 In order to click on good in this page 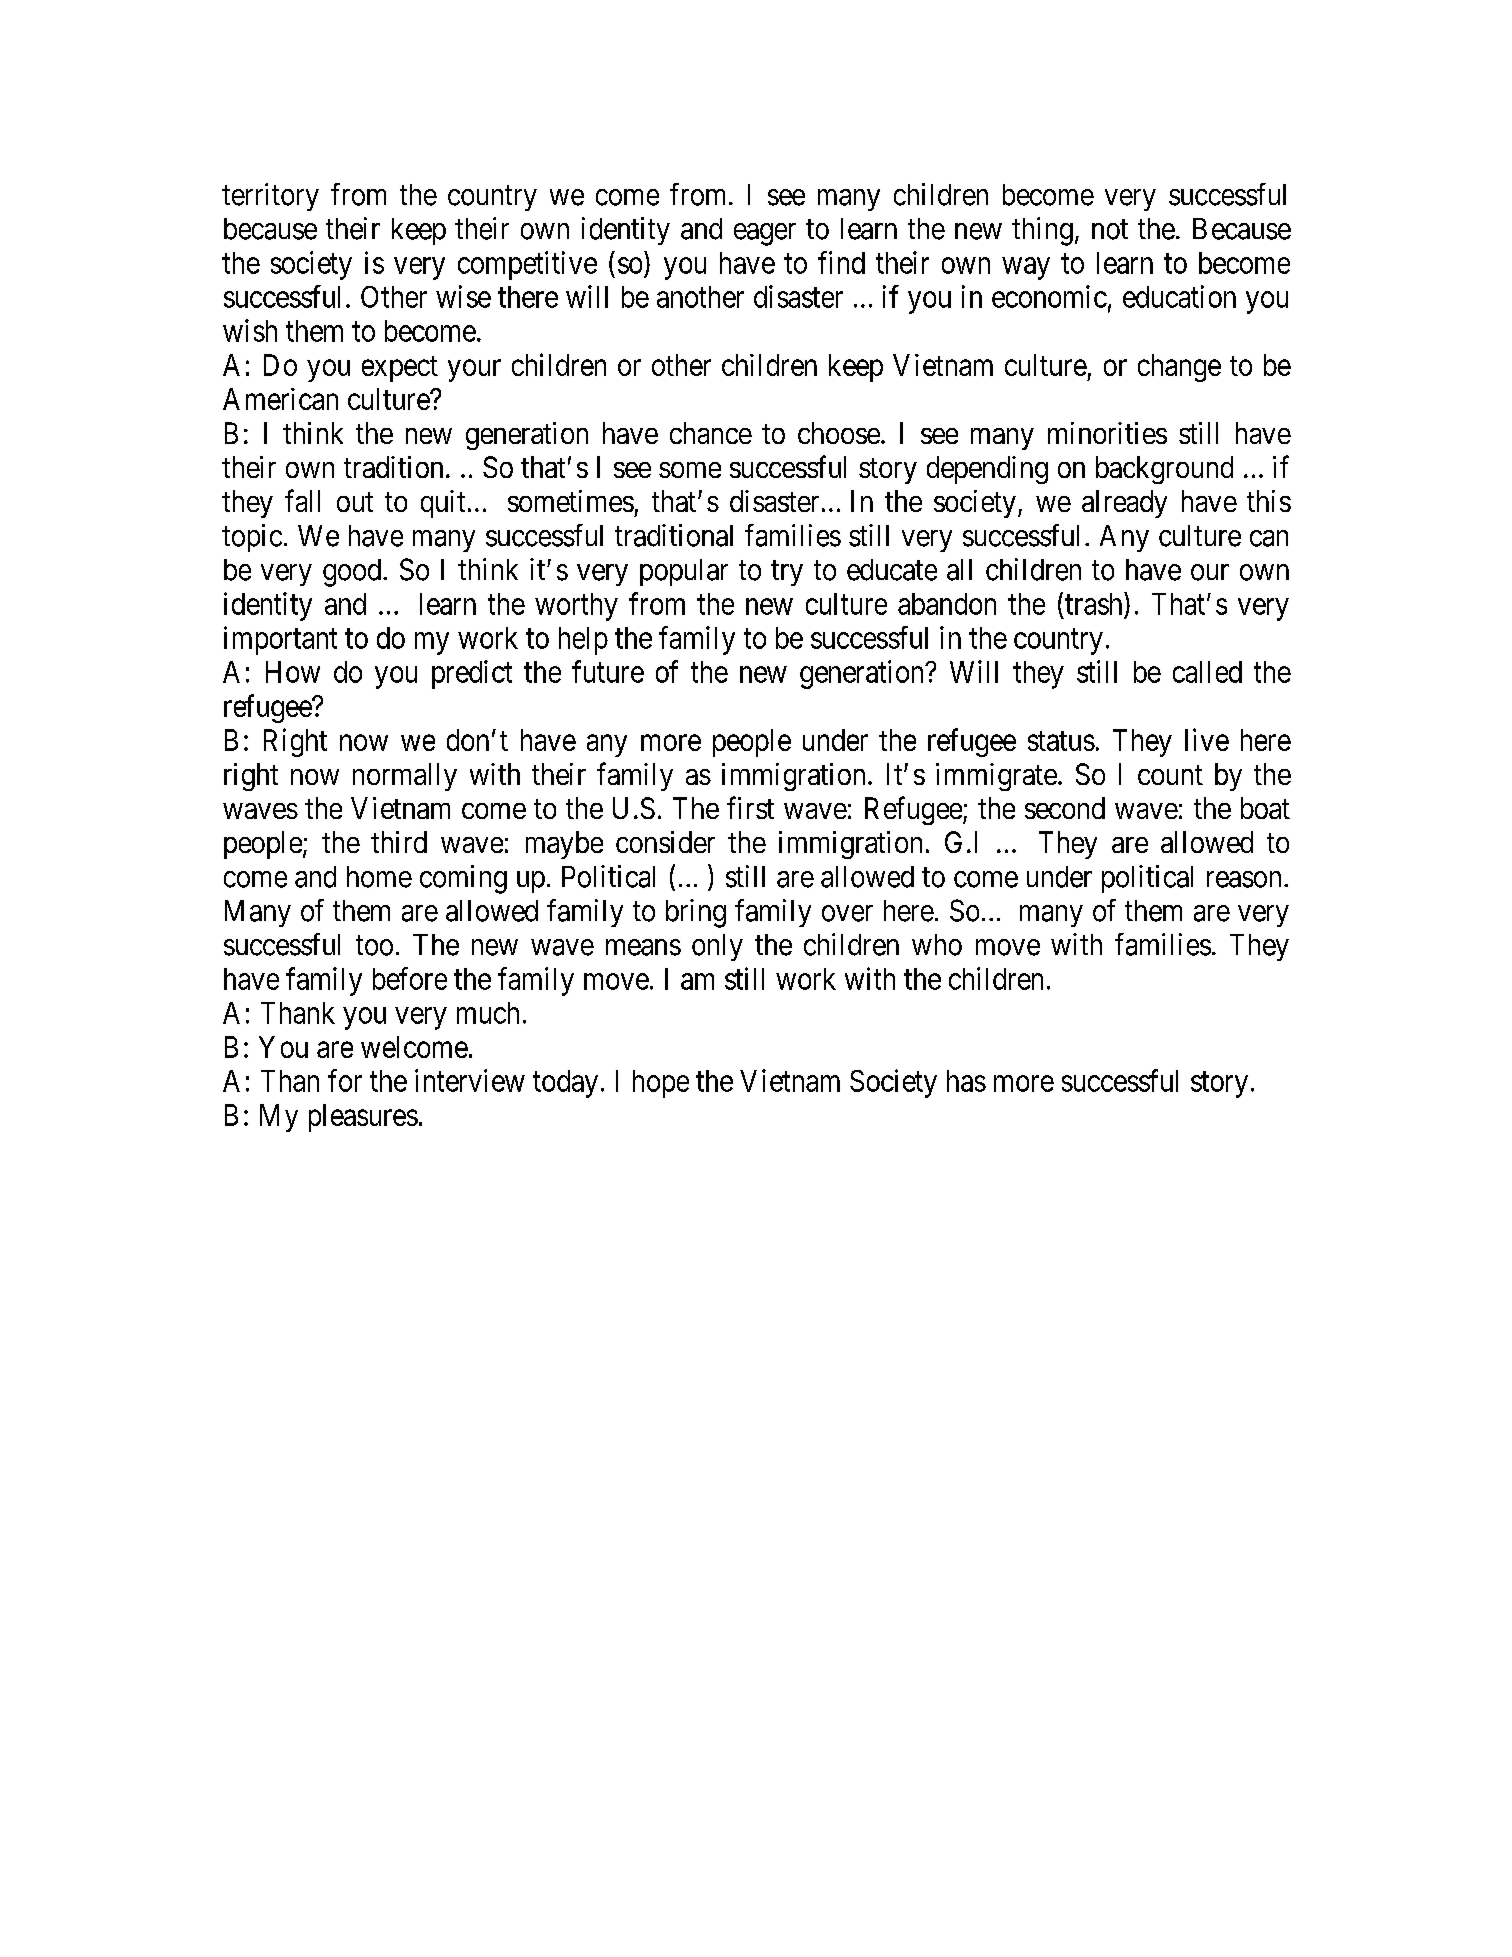, I will do `click(352, 573)`.
